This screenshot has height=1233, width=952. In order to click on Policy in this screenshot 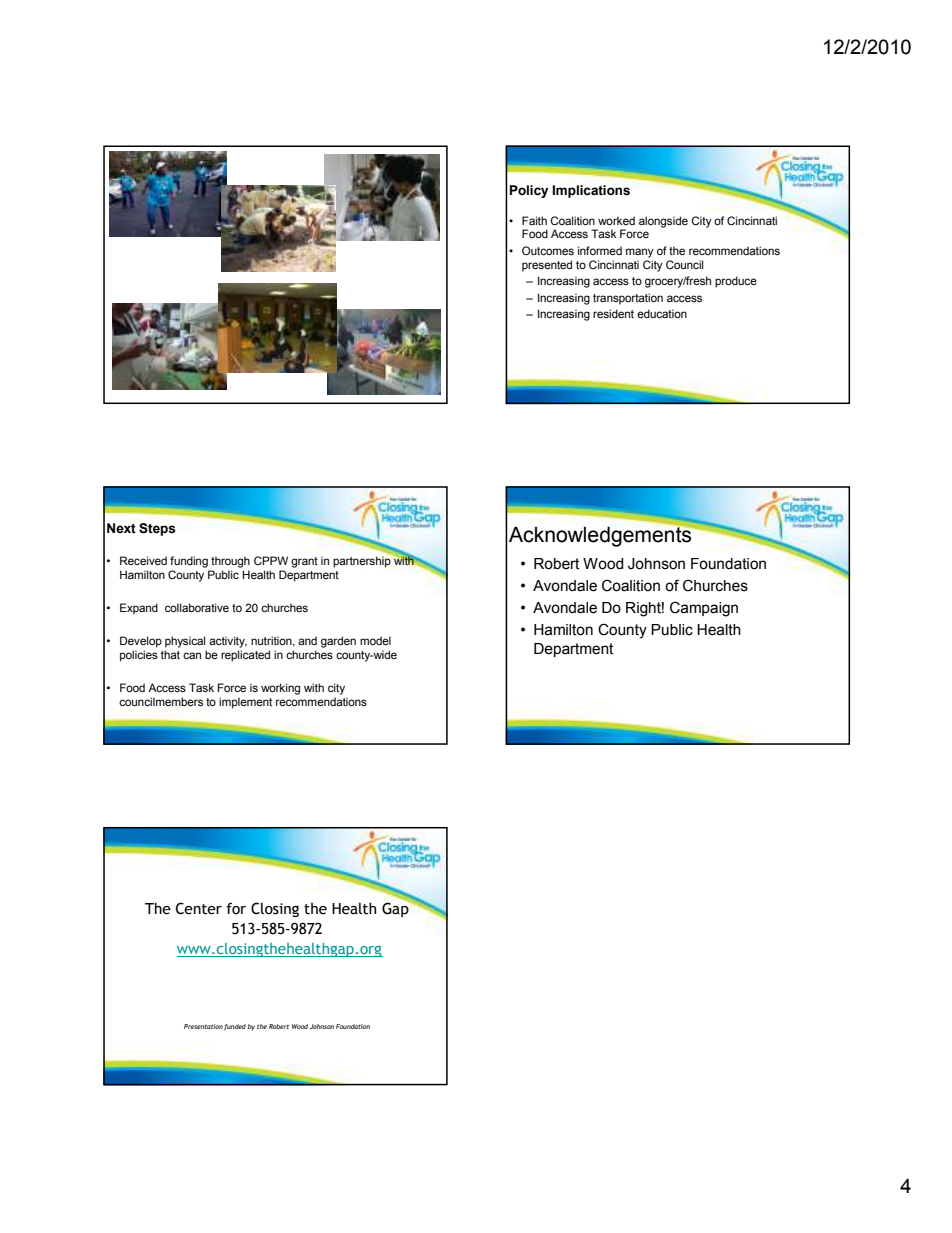, I will do `click(529, 191)`.
